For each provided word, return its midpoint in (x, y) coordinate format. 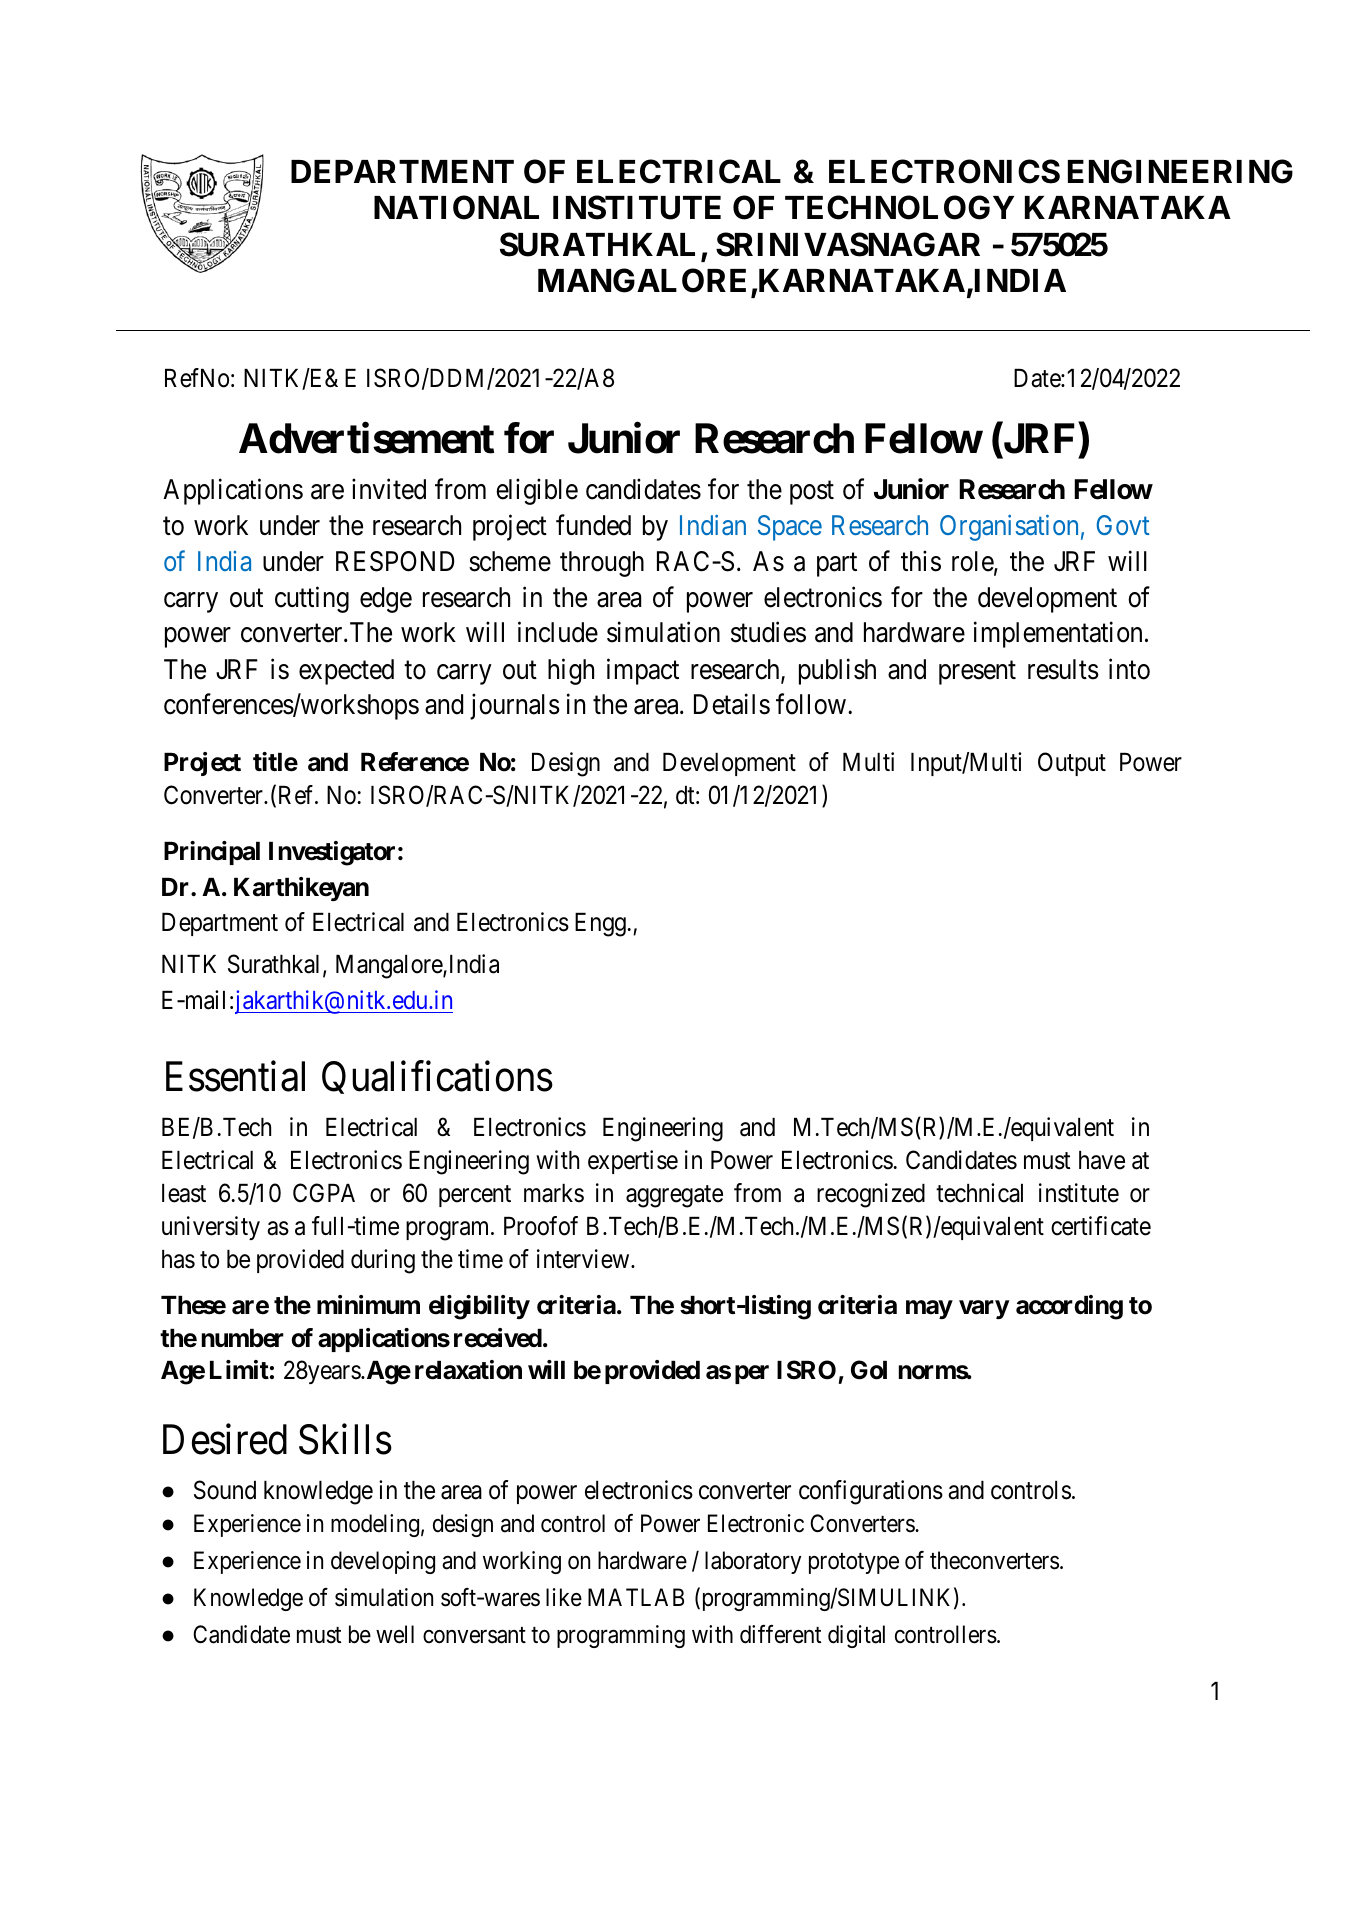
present (977, 673)
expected (346, 672)
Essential (235, 1076)
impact (643, 671)
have (1102, 1160)
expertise (633, 1162)
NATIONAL (456, 207)
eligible (537, 491)
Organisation (1009, 527)
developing (383, 1562)
